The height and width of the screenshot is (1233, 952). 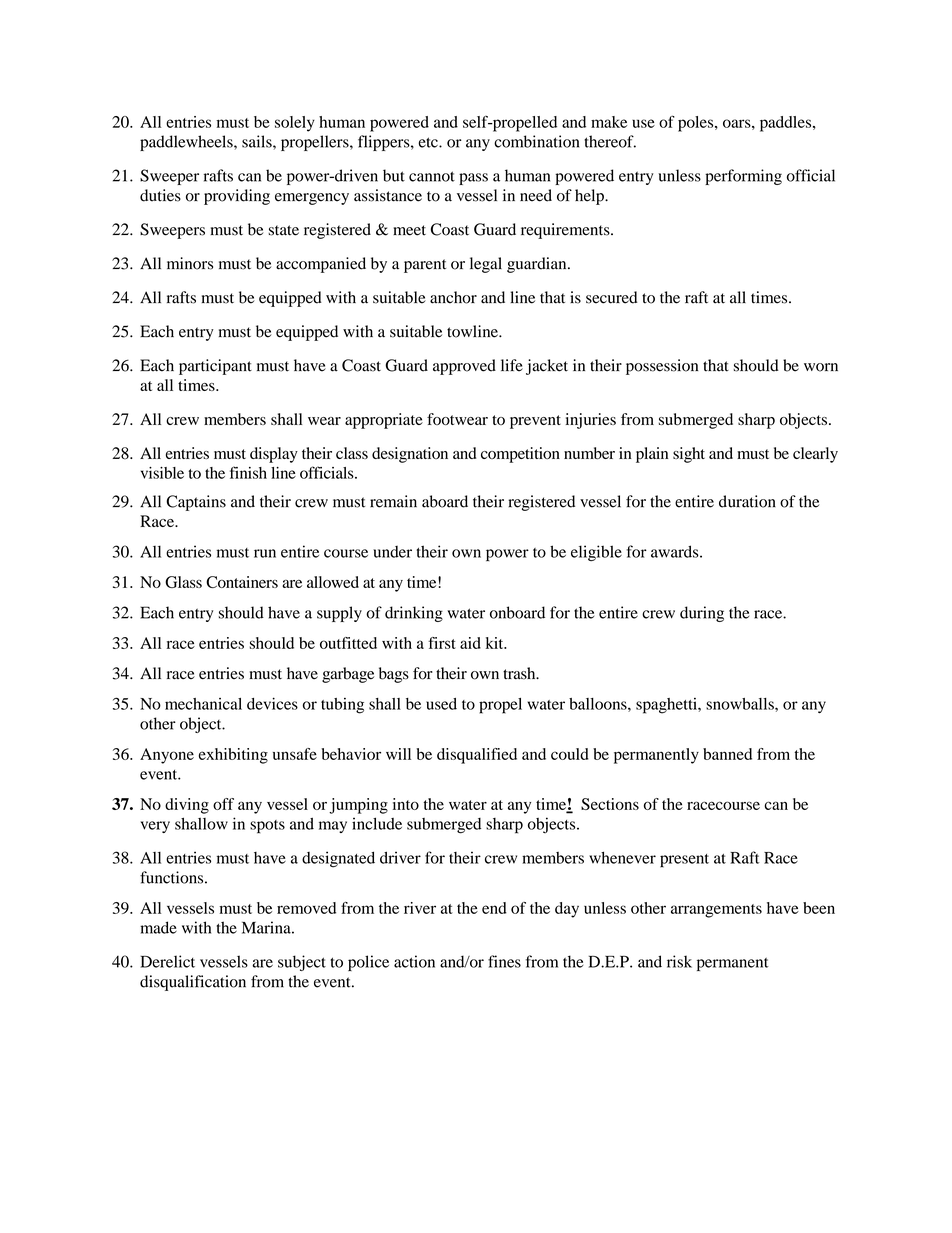 I want to click on combination, so click(x=536, y=141).
